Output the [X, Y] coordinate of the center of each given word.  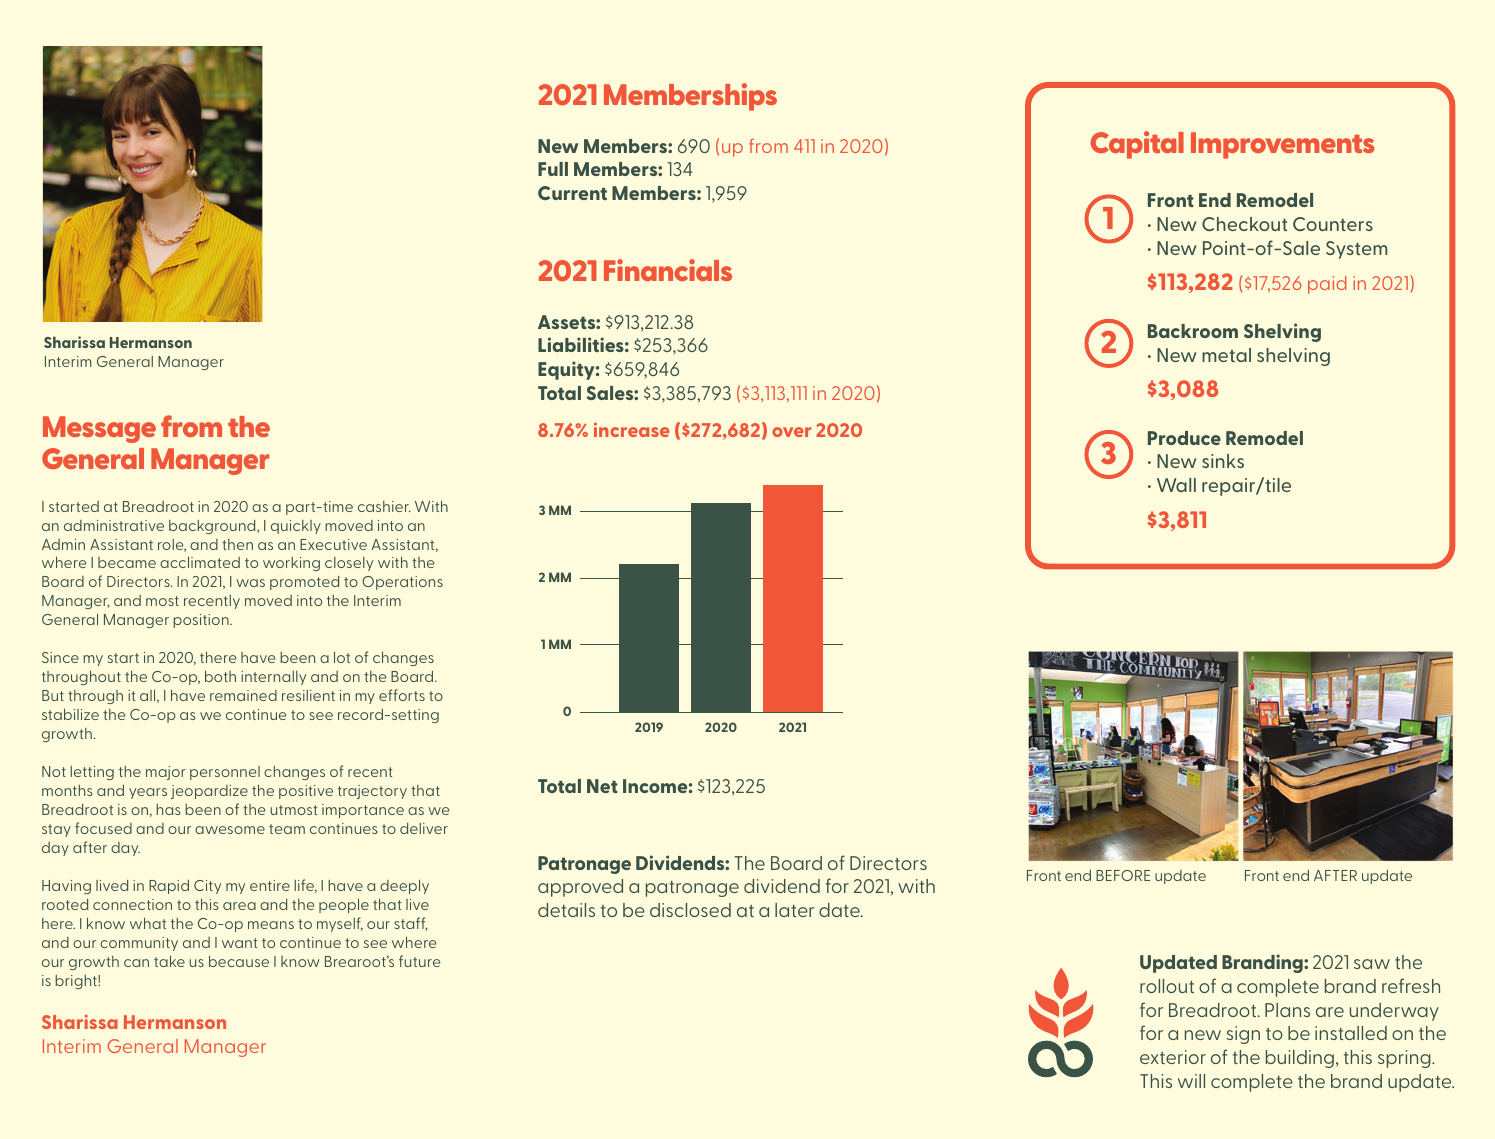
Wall [1176, 485]
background [213, 527]
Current [572, 193]
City [207, 887]
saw [1372, 964]
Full [553, 169]
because [239, 961]
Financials [668, 270]
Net [602, 786]
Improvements [1283, 145]
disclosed [690, 910]
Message [99, 429]
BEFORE [1123, 875]
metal [1226, 355]
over [791, 432]
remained [243, 695]
